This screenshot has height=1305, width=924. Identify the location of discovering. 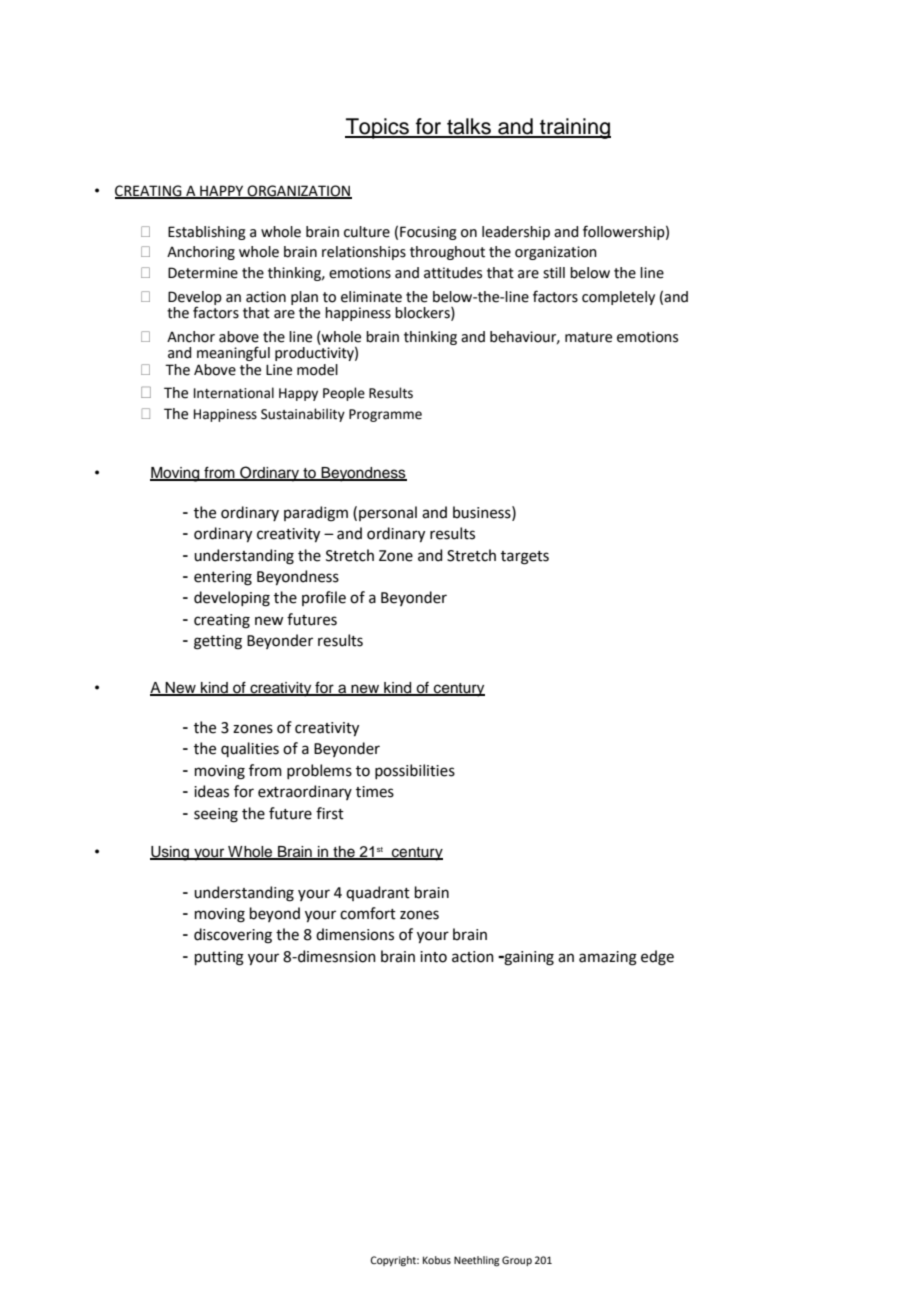
(233, 936).
